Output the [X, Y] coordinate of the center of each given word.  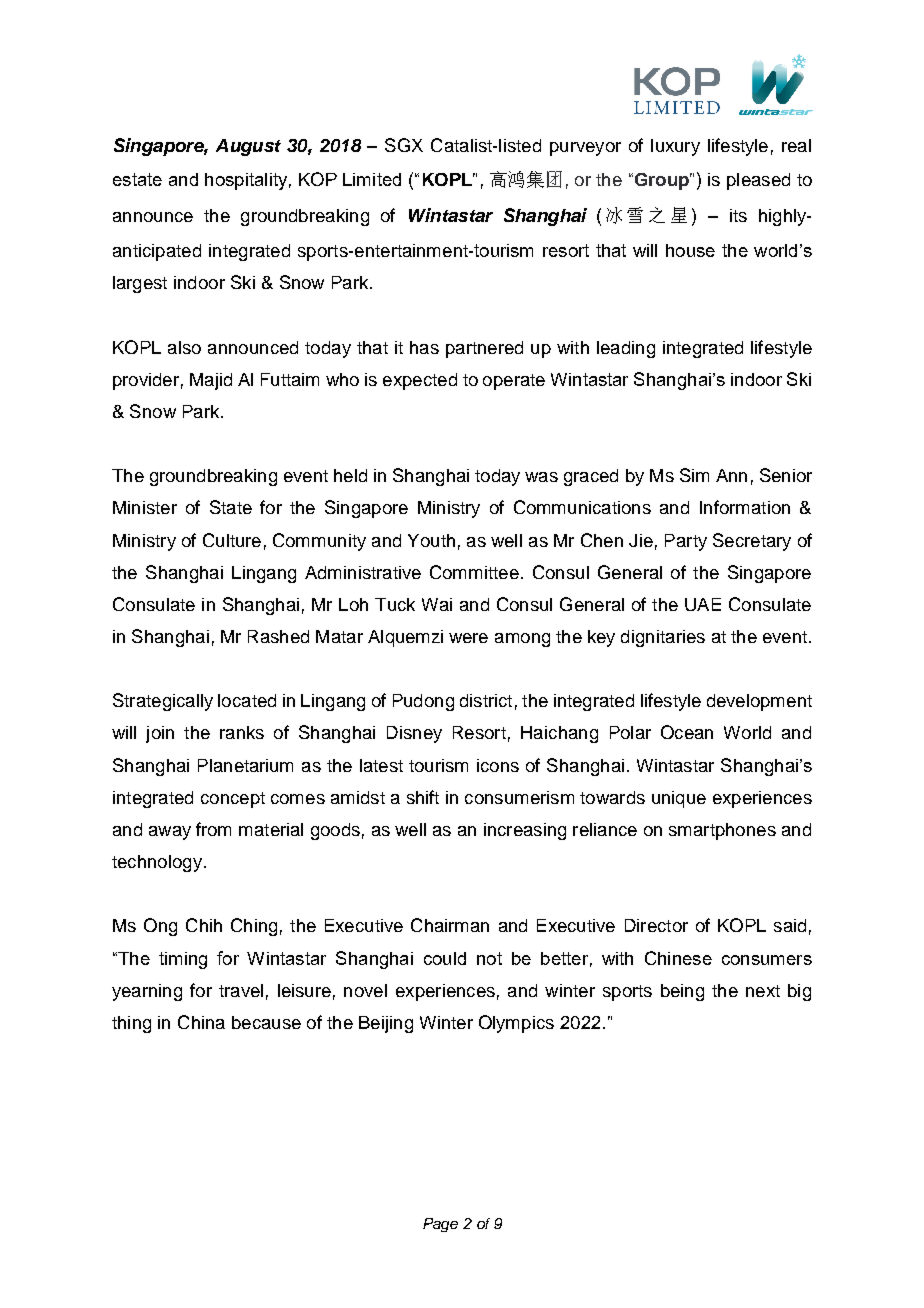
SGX [404, 145]
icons [498, 765]
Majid [211, 381]
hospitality [246, 181]
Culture [232, 540]
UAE [703, 604]
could [445, 958]
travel [241, 990]
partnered [484, 349]
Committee [474, 572]
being [682, 992]
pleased [758, 181]
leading [626, 349]
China [201, 1022]
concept [233, 800]
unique [679, 799]
